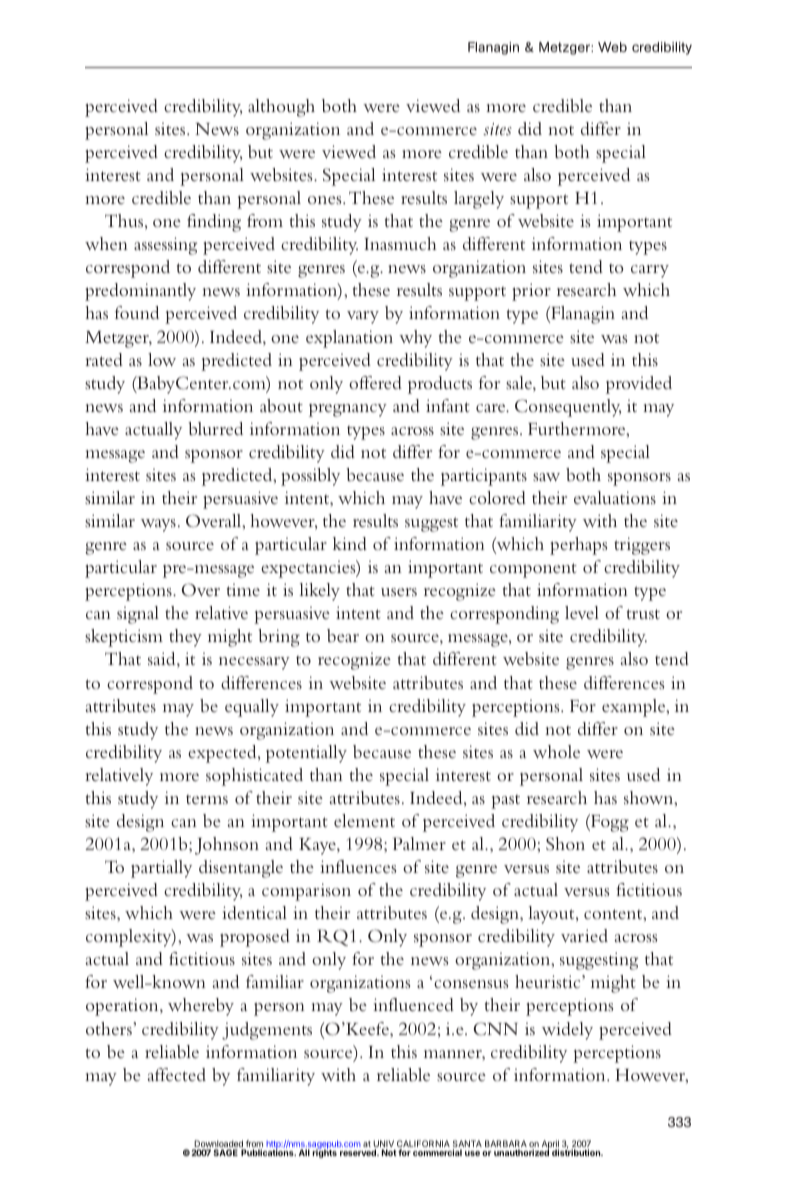  Describe the element at coordinates (281, 108) in the screenshot. I see `although` at that location.
